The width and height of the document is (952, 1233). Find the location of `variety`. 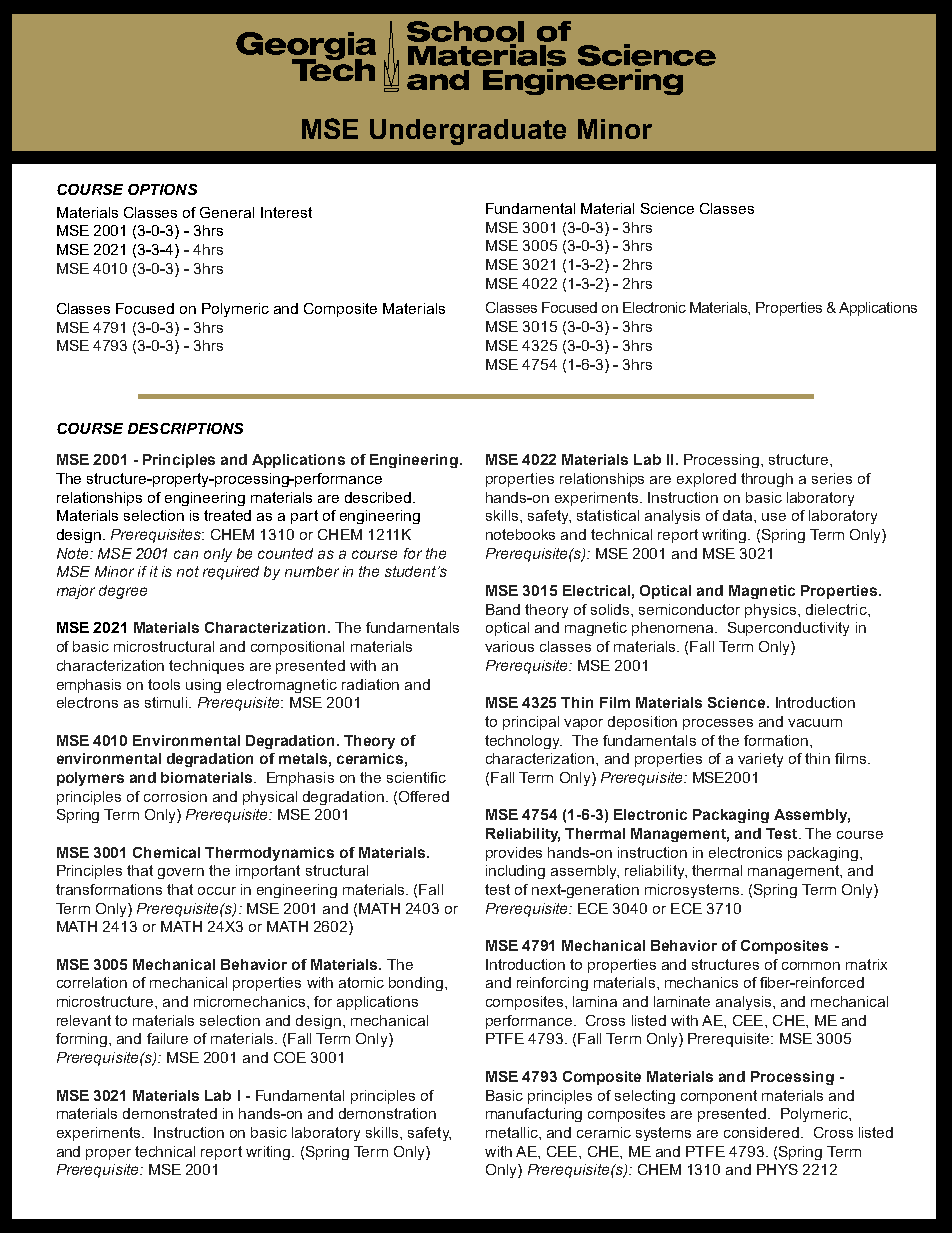

variety is located at coordinates (760, 760).
